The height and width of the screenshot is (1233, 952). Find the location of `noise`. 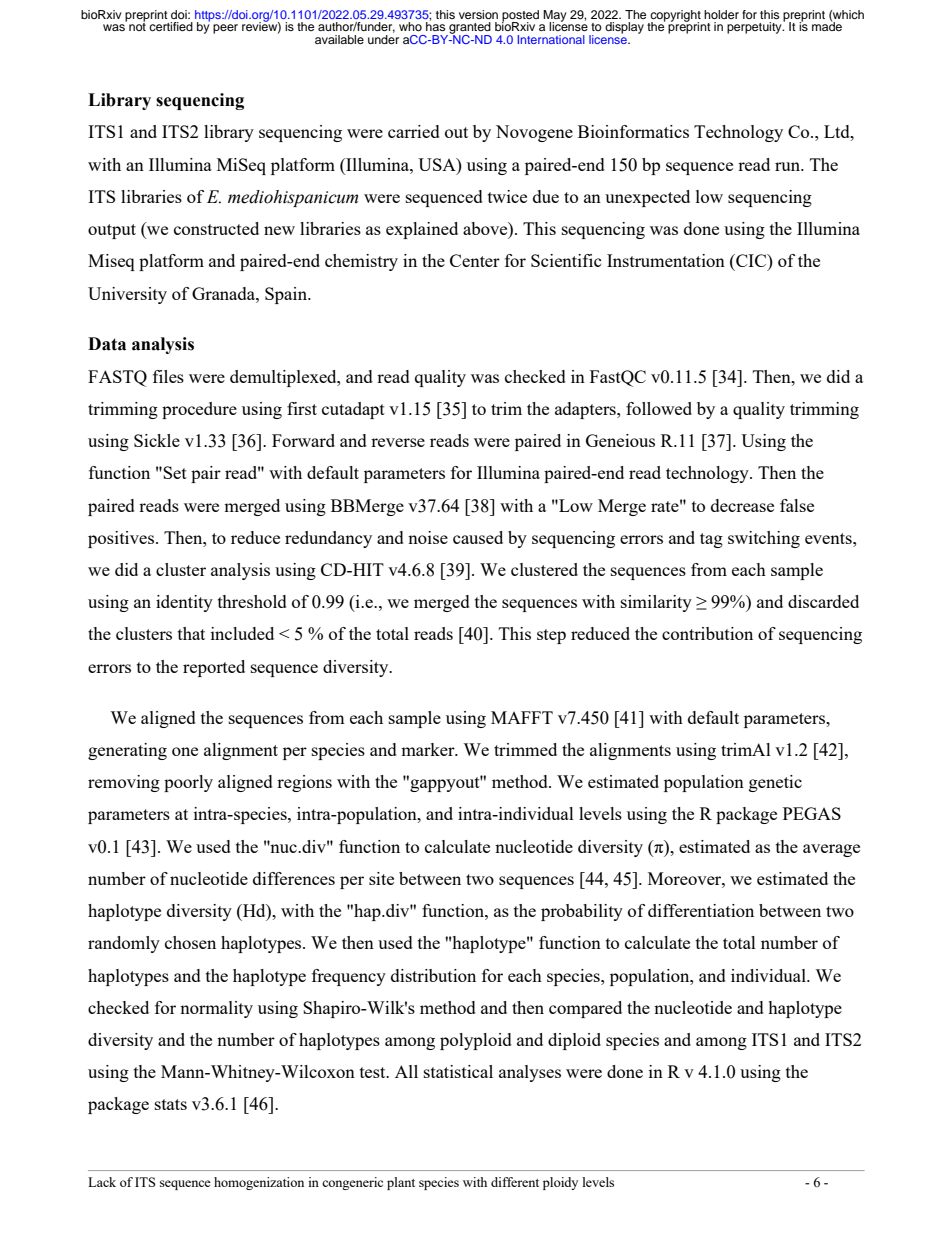

noise is located at coordinates (428, 537).
